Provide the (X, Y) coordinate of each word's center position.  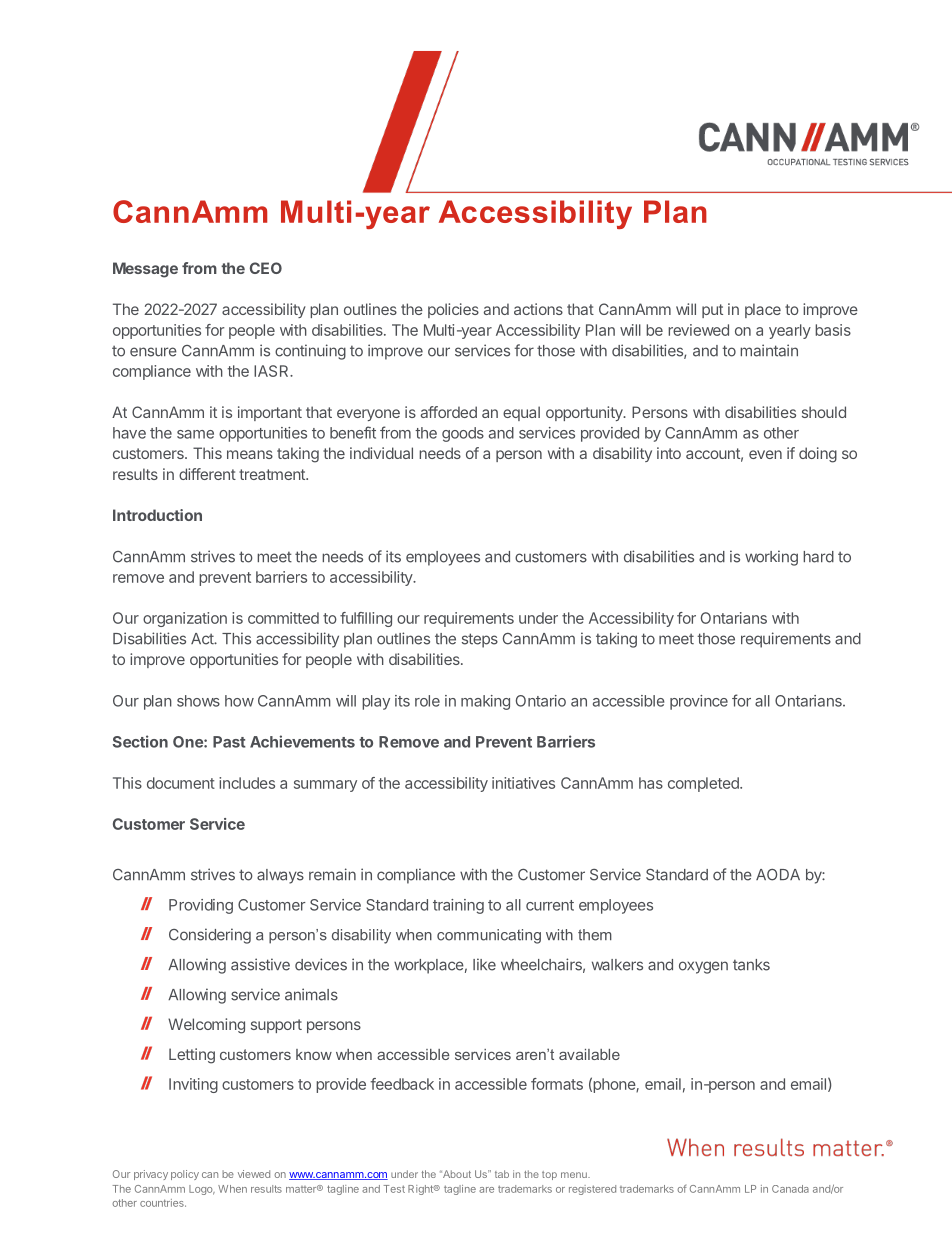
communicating (489, 936)
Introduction (157, 515)
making (485, 702)
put (712, 311)
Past (229, 742)
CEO (266, 268)
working (771, 558)
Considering (210, 936)
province (699, 702)
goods (463, 434)
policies (453, 310)
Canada (790, 1189)
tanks (751, 965)
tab (502, 1174)
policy (185, 1175)
